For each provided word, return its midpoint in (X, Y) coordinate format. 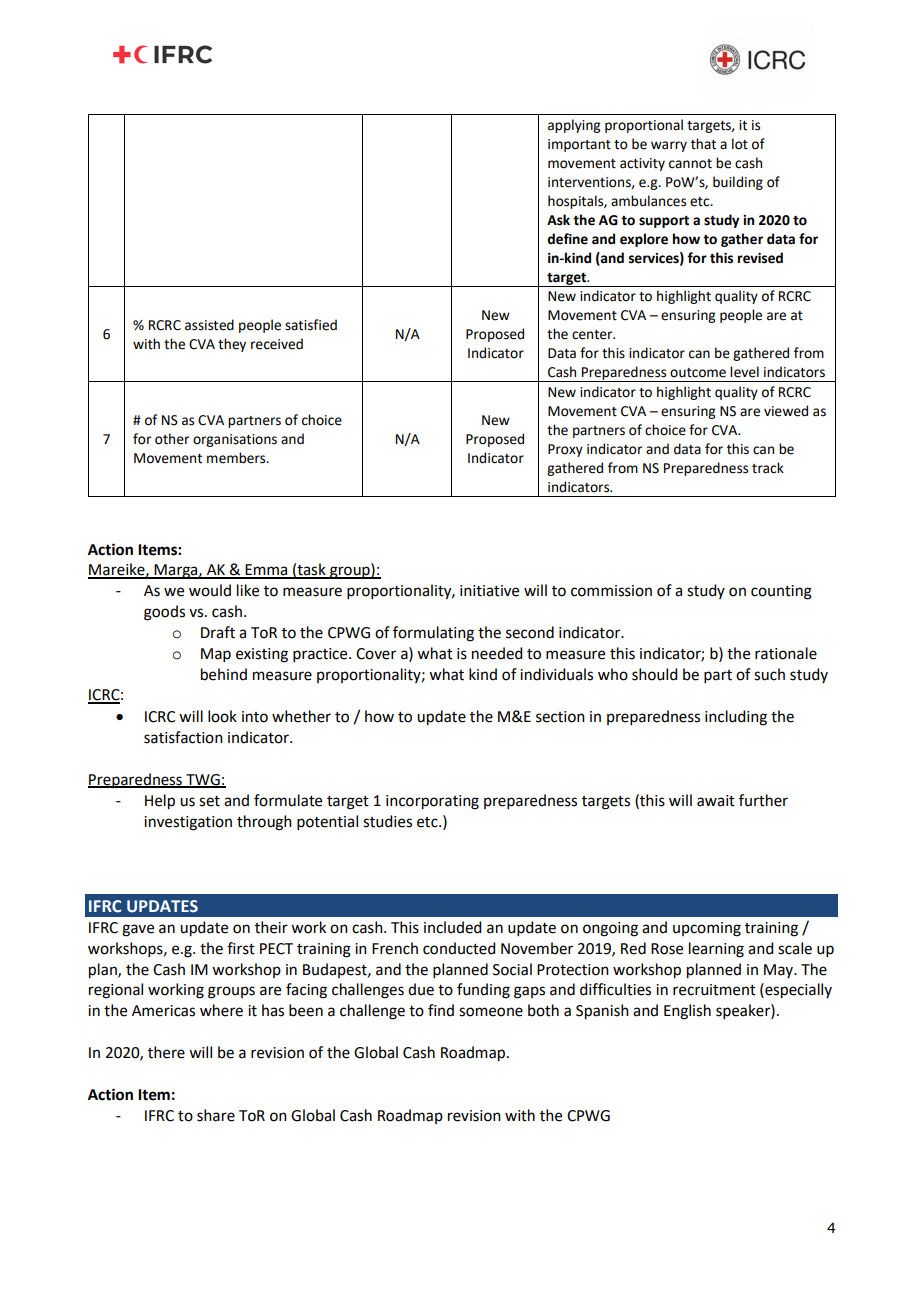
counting (781, 592)
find (441, 1010)
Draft (218, 632)
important (579, 145)
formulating (433, 634)
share (216, 1115)
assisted (209, 325)
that (703, 144)
